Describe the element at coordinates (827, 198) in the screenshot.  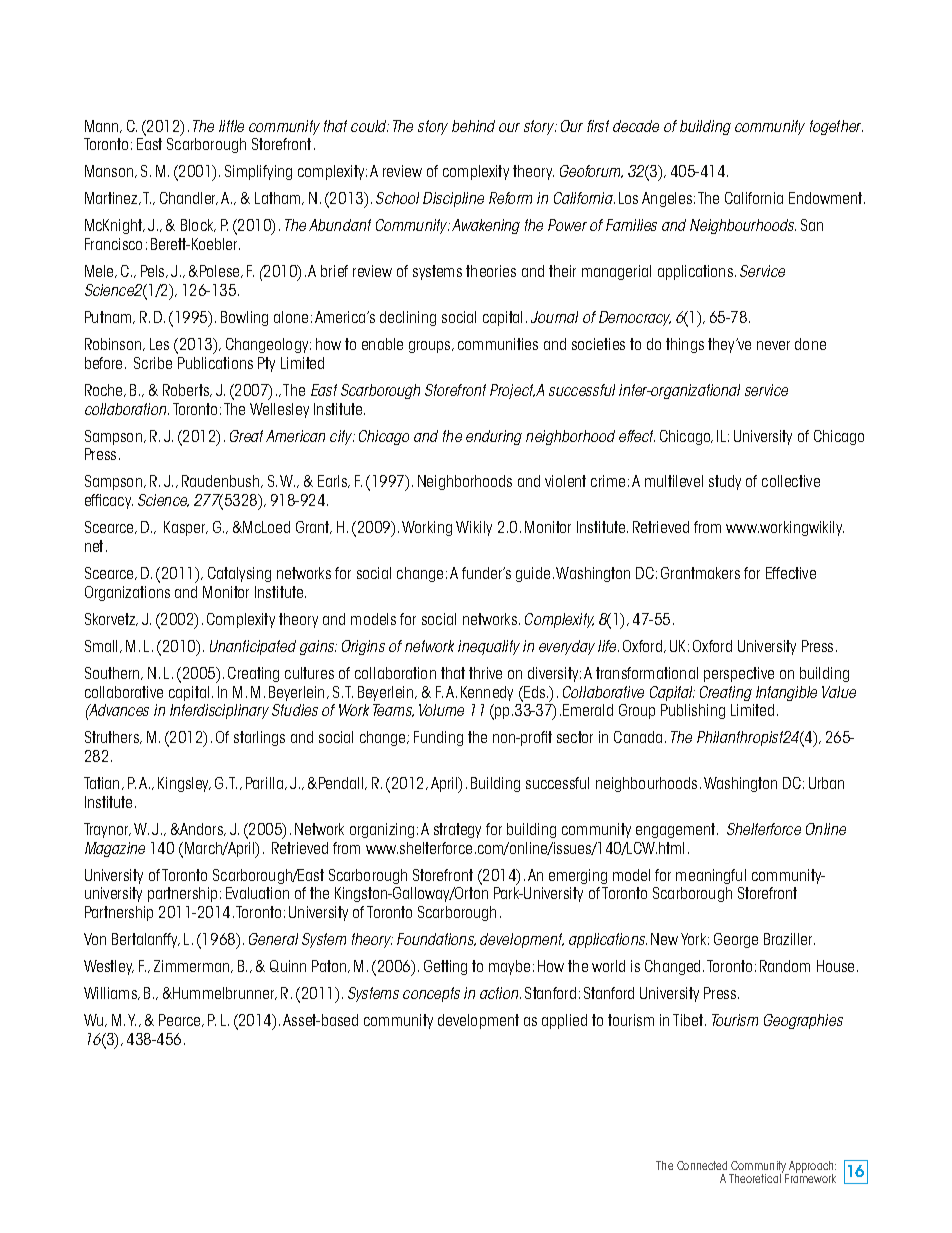
I see `Endowment` at that location.
